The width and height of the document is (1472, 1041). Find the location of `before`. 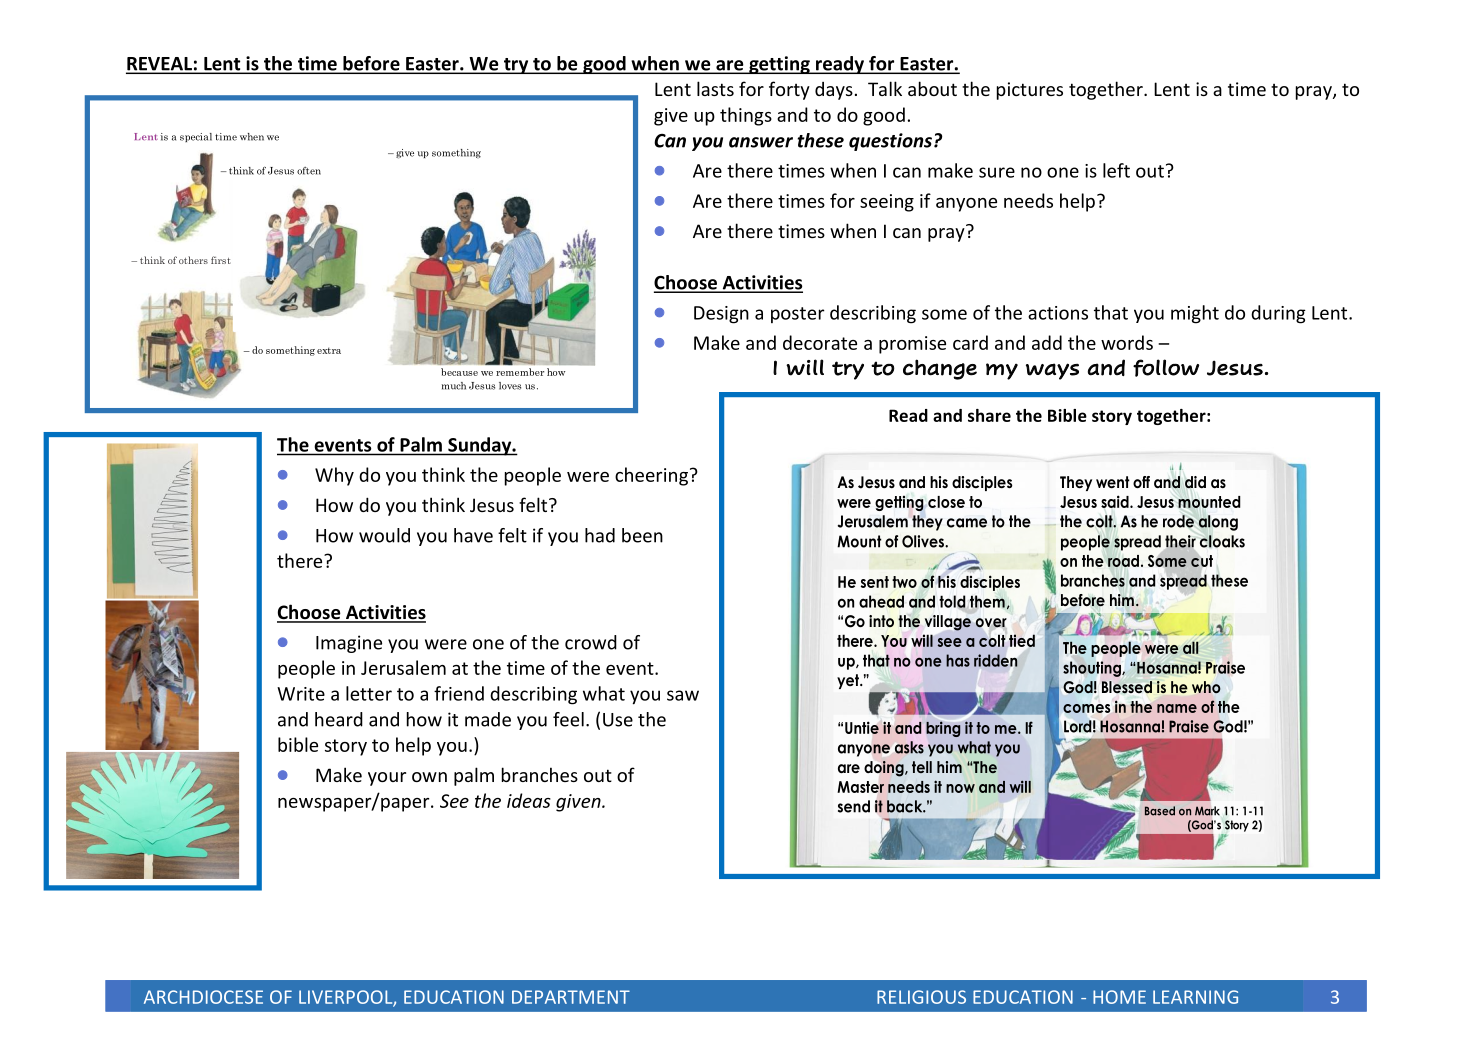

before is located at coordinates (371, 64).
